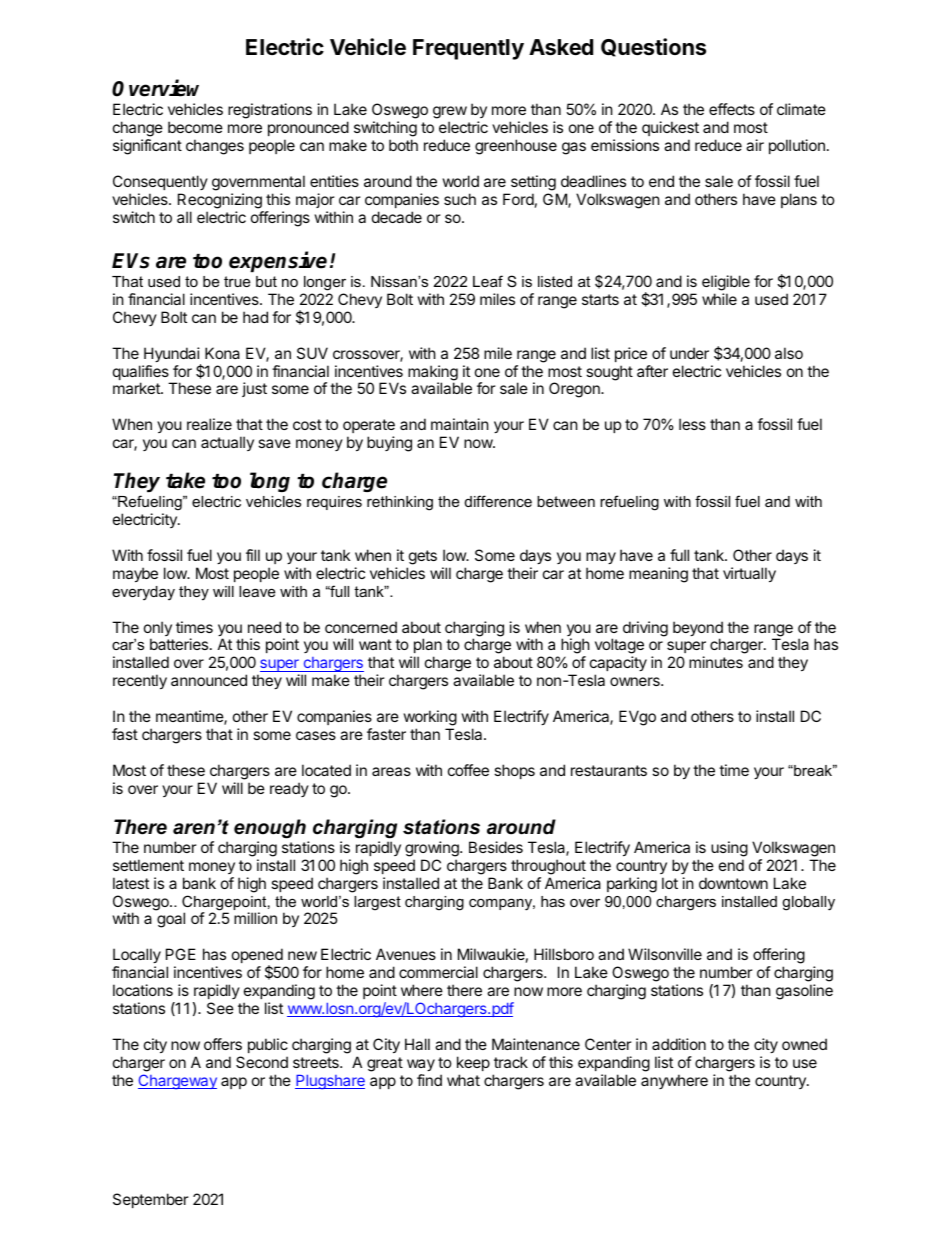  Describe the element at coordinates (496, 847) in the page. I see `Besides` at that location.
